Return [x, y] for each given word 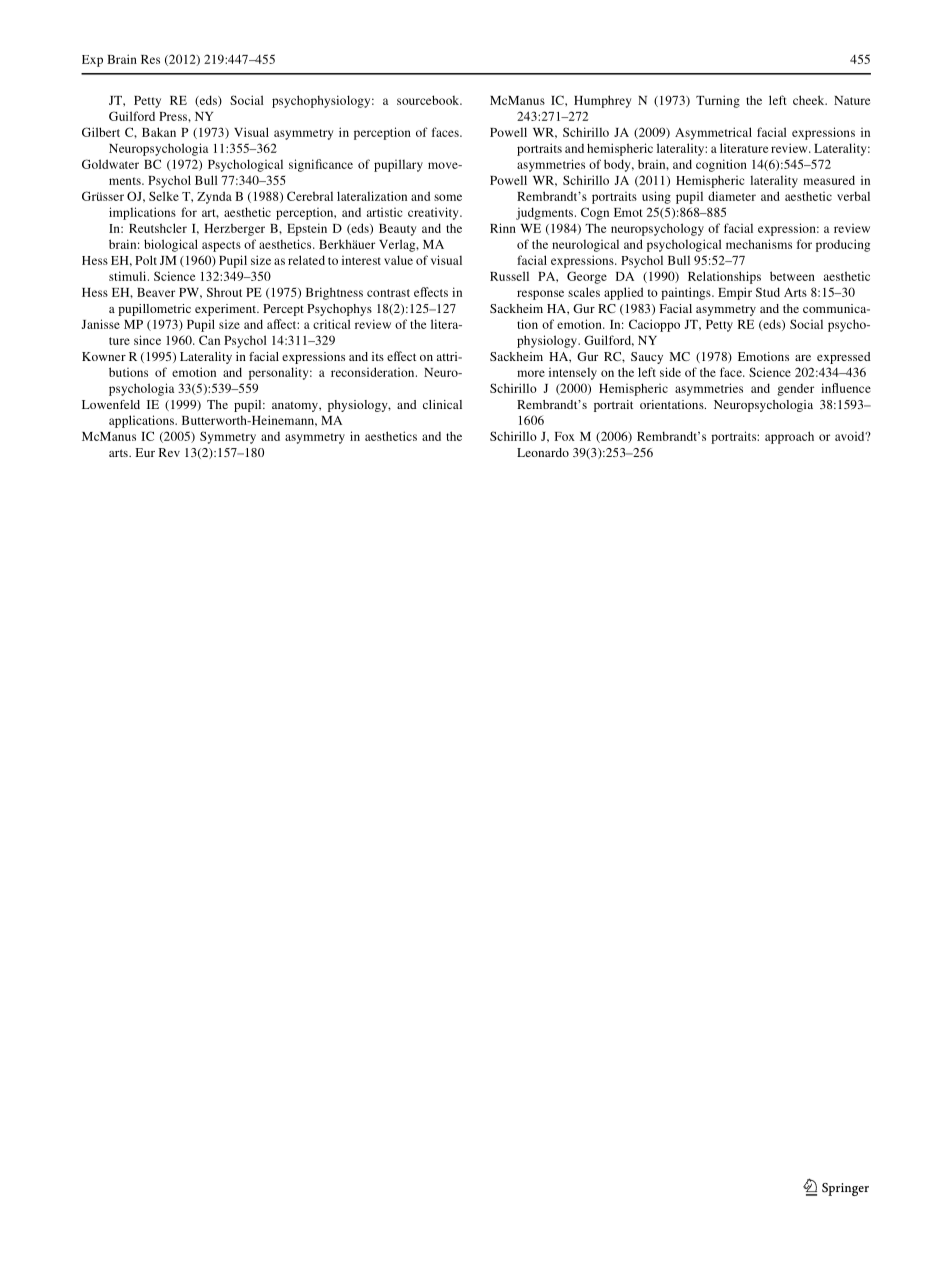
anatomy [296, 406]
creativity [434, 213]
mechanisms [759, 244]
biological [171, 245]
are [803, 358]
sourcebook [429, 100]
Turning [718, 101]
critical [332, 324]
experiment [227, 310]
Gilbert [101, 132]
